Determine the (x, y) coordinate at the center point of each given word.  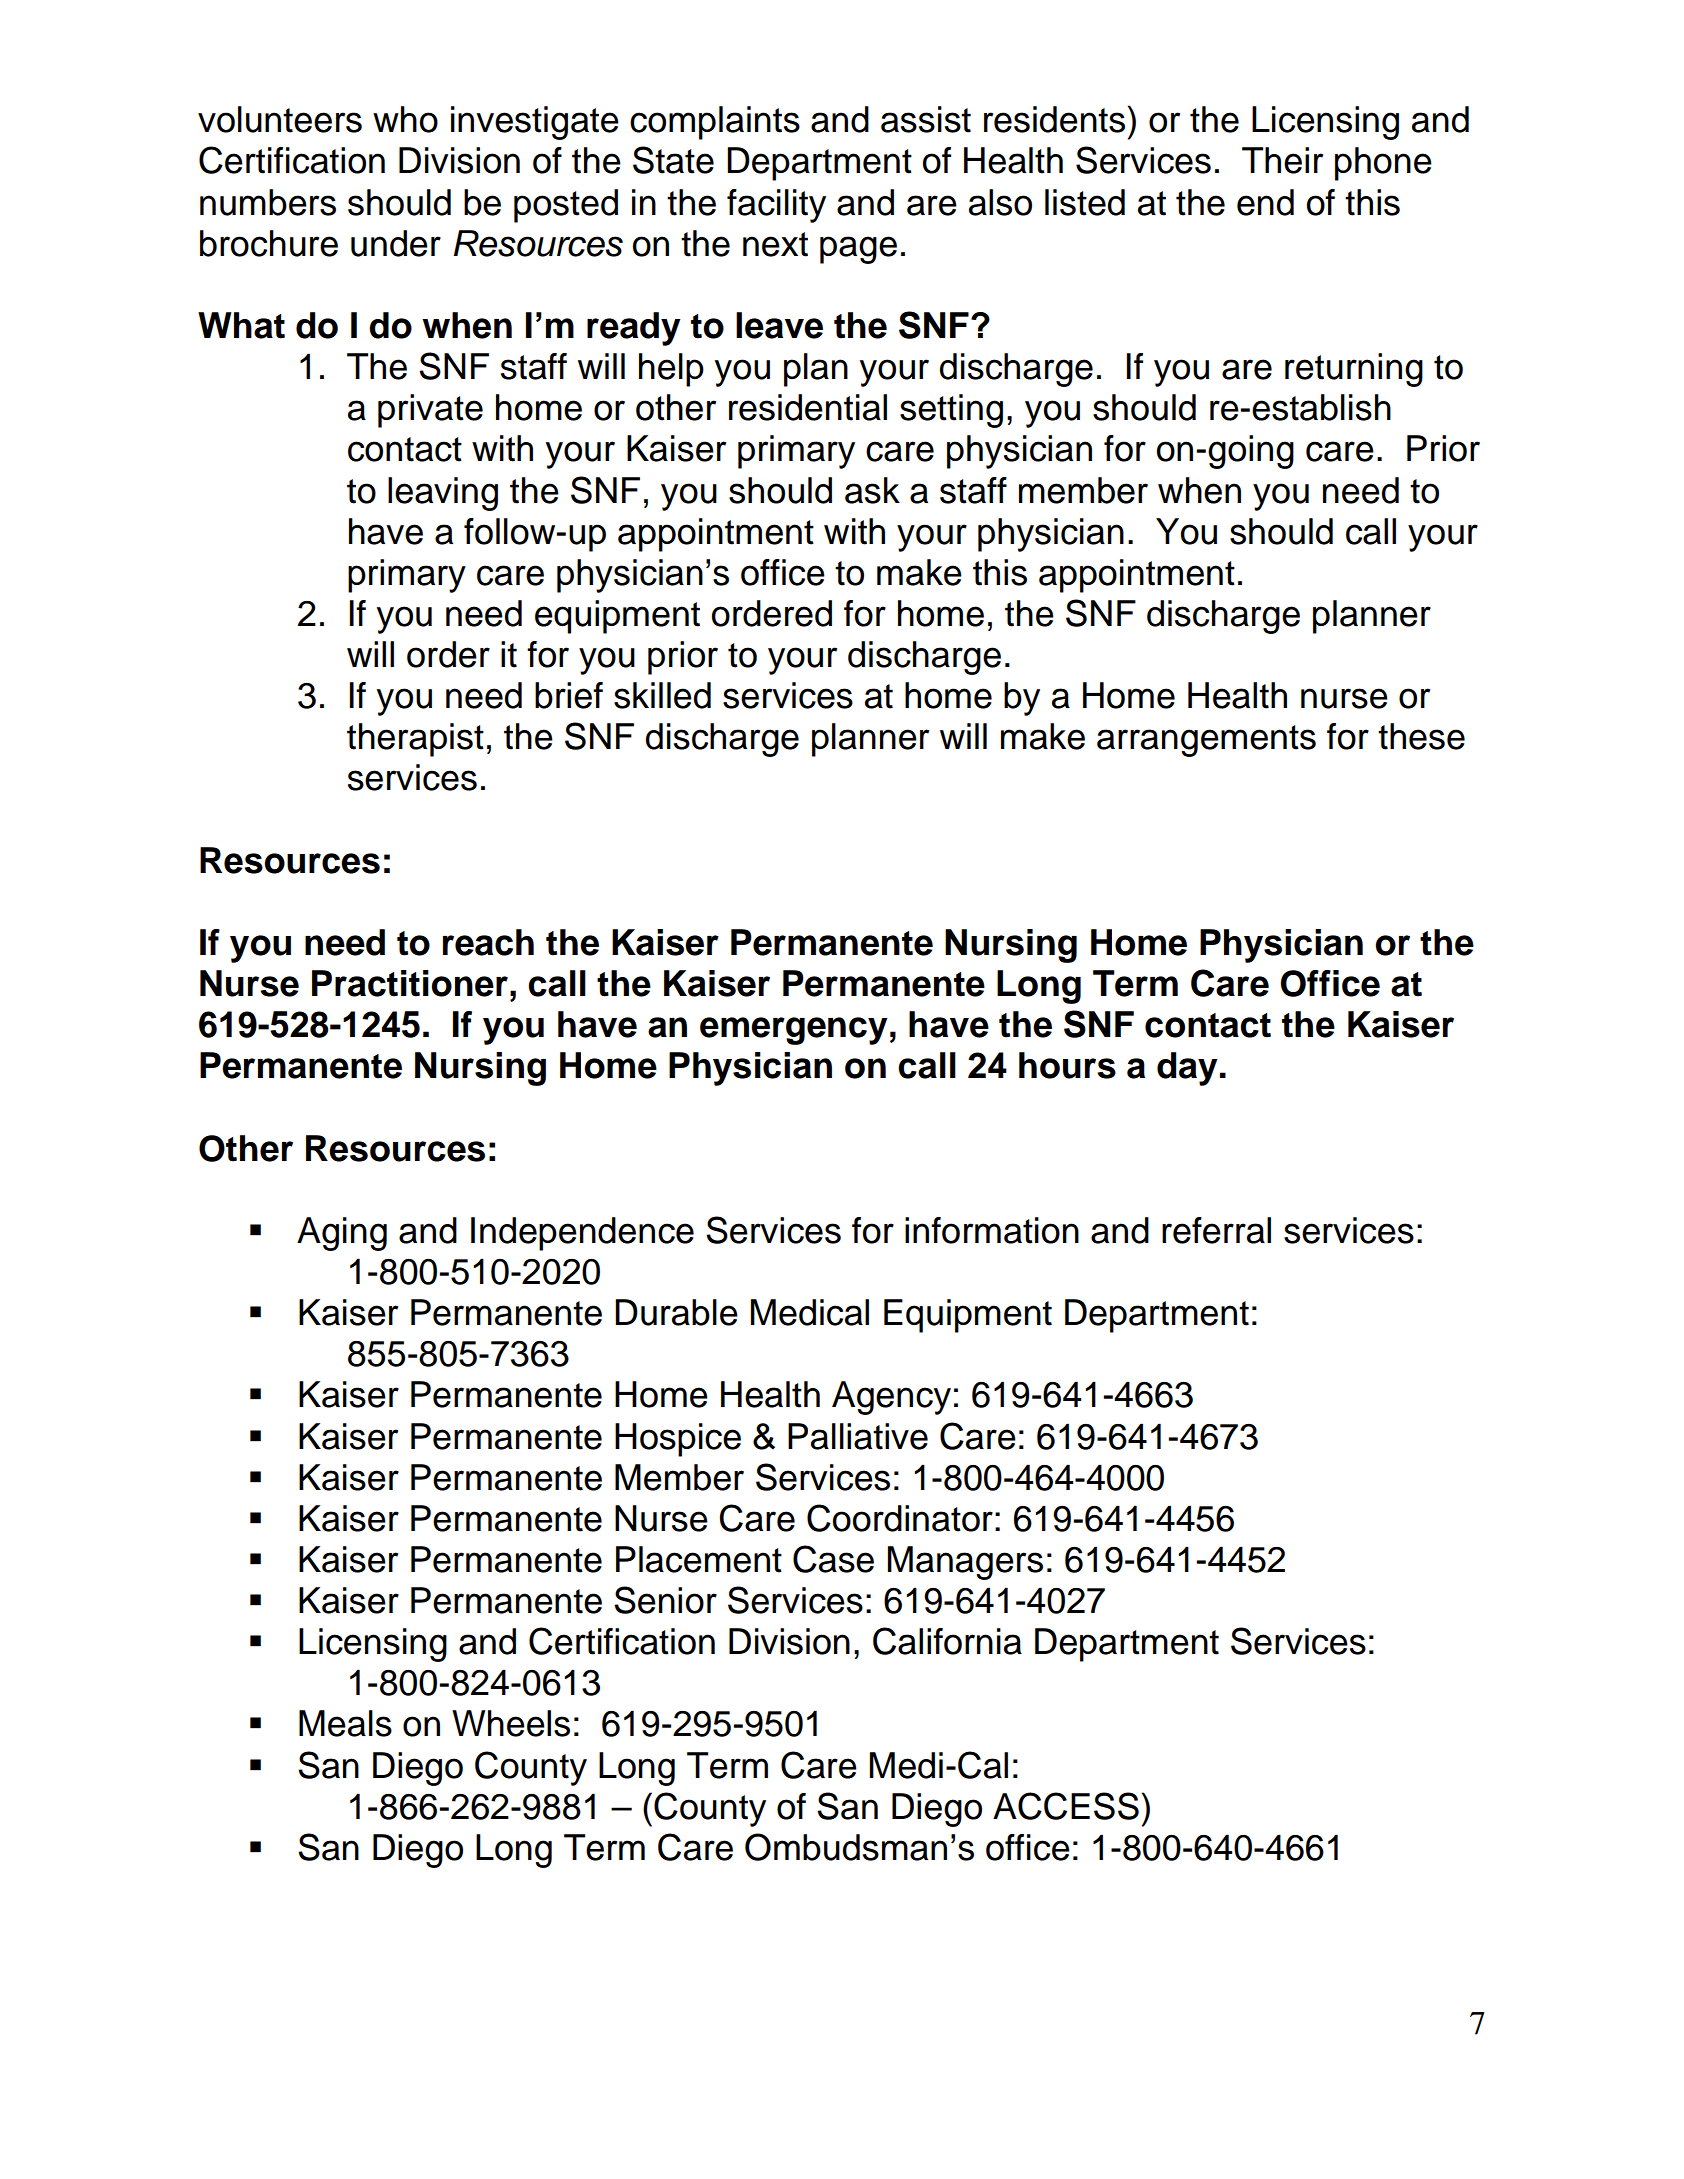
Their (1282, 160)
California (947, 1641)
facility (776, 206)
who (405, 119)
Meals (345, 1723)
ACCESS (1066, 1806)
